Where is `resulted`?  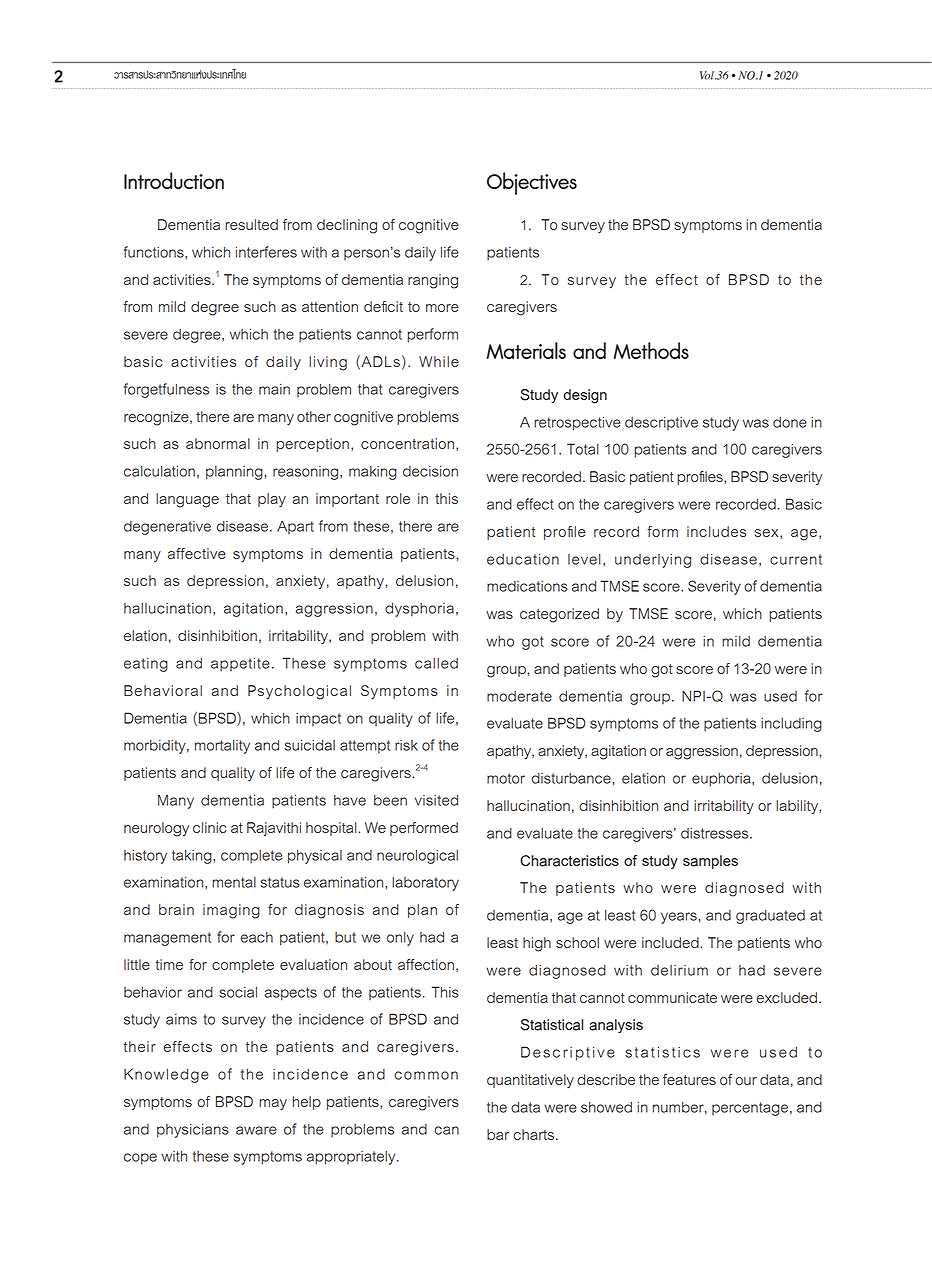
resulted is located at coordinates (251, 224).
